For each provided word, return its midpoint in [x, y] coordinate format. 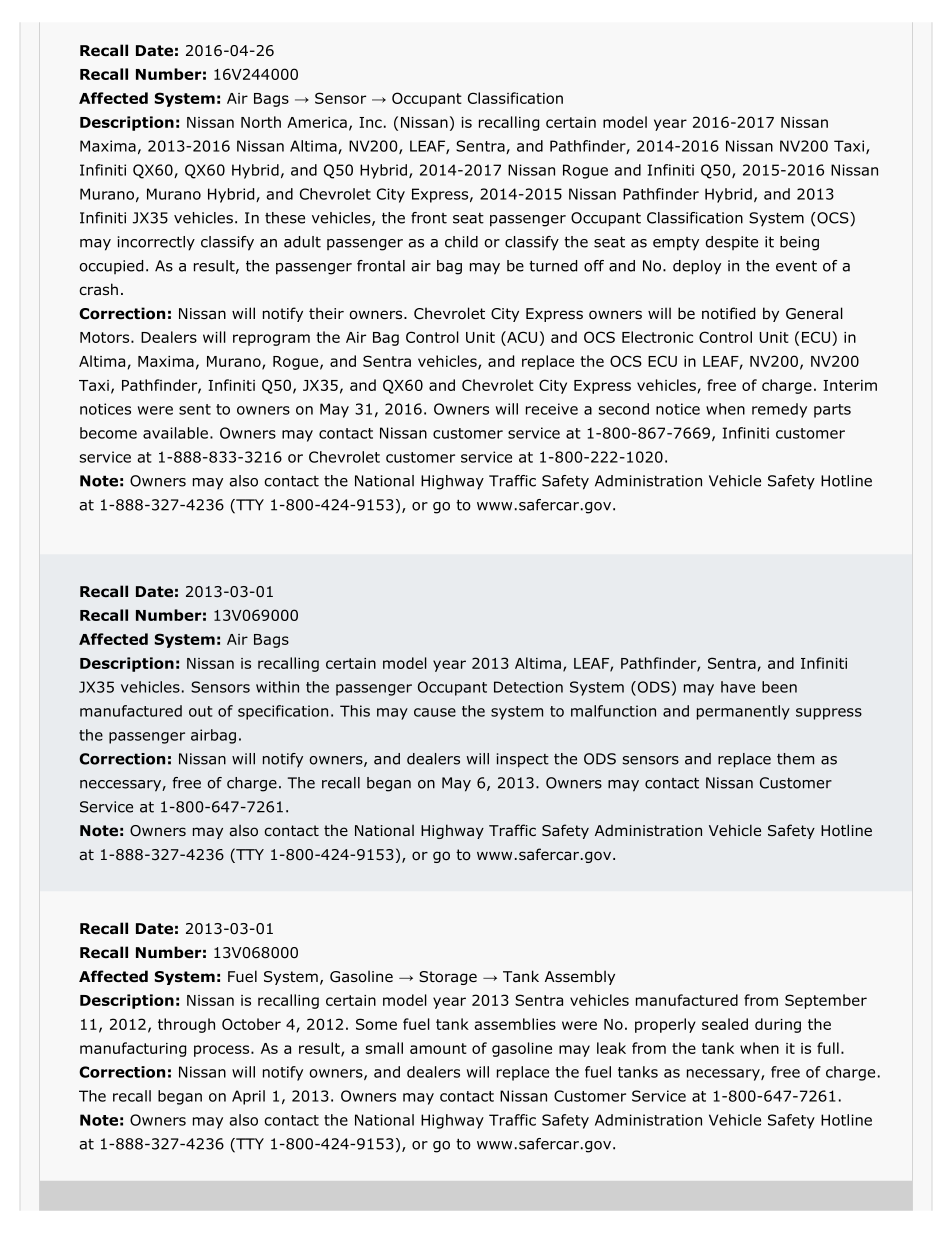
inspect [523, 760]
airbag [213, 736]
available [175, 433]
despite [732, 243]
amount [438, 1048]
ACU [521, 338]
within [277, 687]
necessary [724, 1075]
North [261, 122]
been [779, 687]
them [795, 759]
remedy [779, 410]
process [223, 1051]
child [461, 242]
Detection [528, 687]
